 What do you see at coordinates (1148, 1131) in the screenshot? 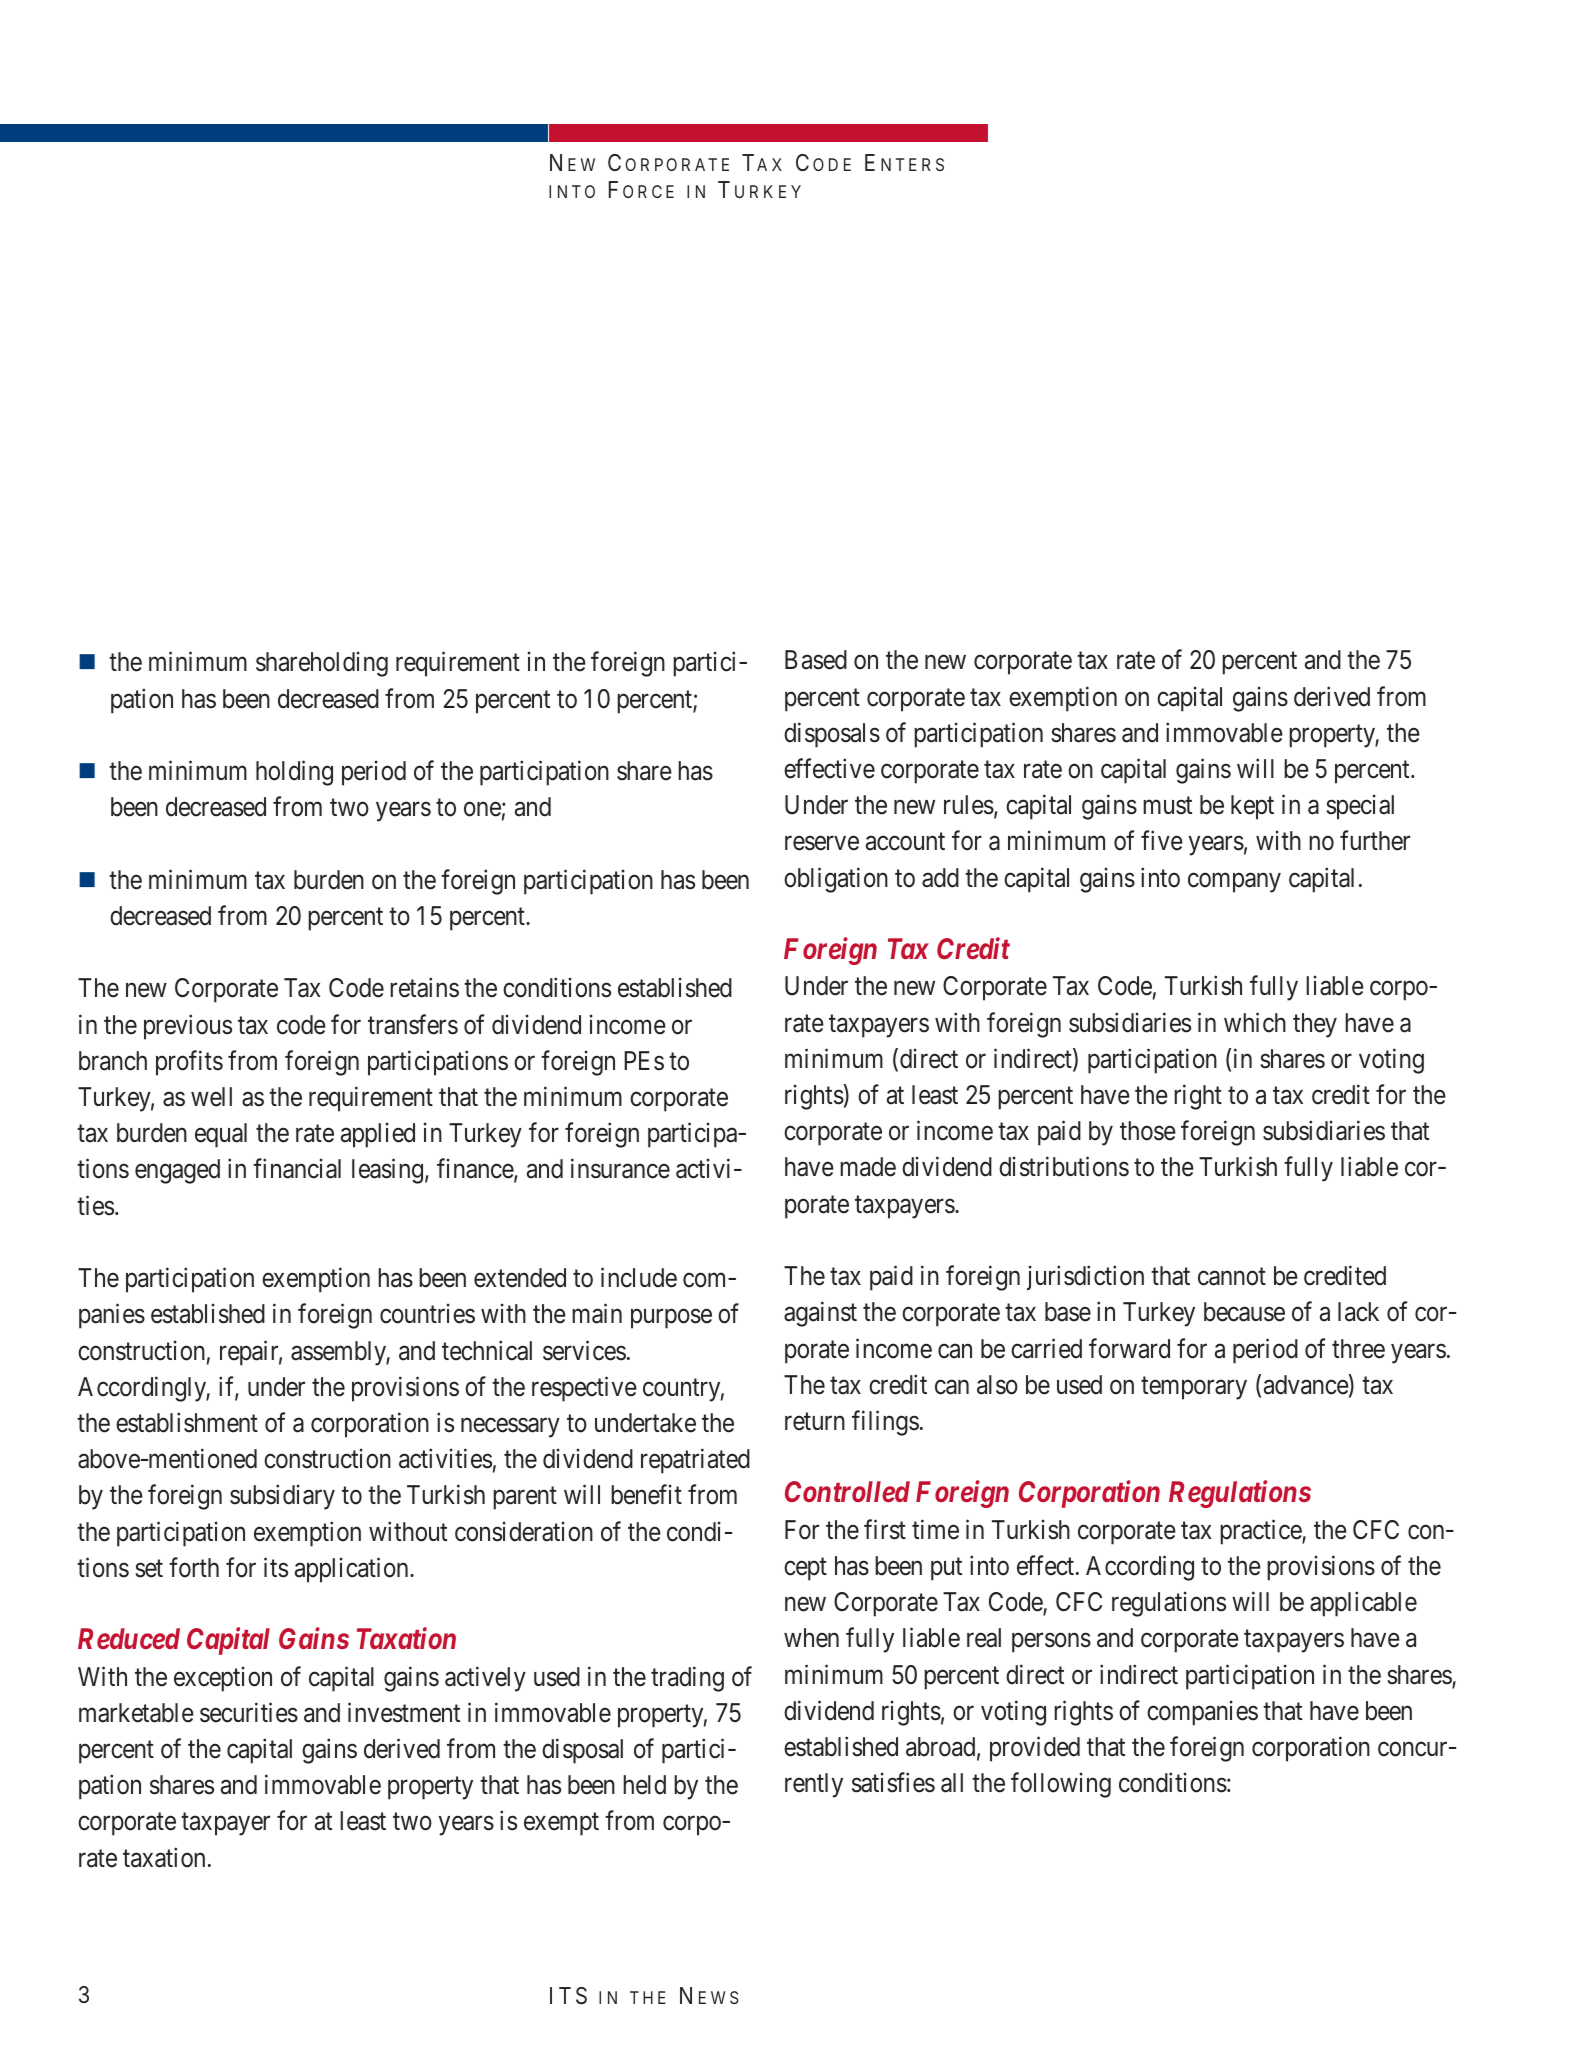
I see `those` at bounding box center [1148, 1131].
